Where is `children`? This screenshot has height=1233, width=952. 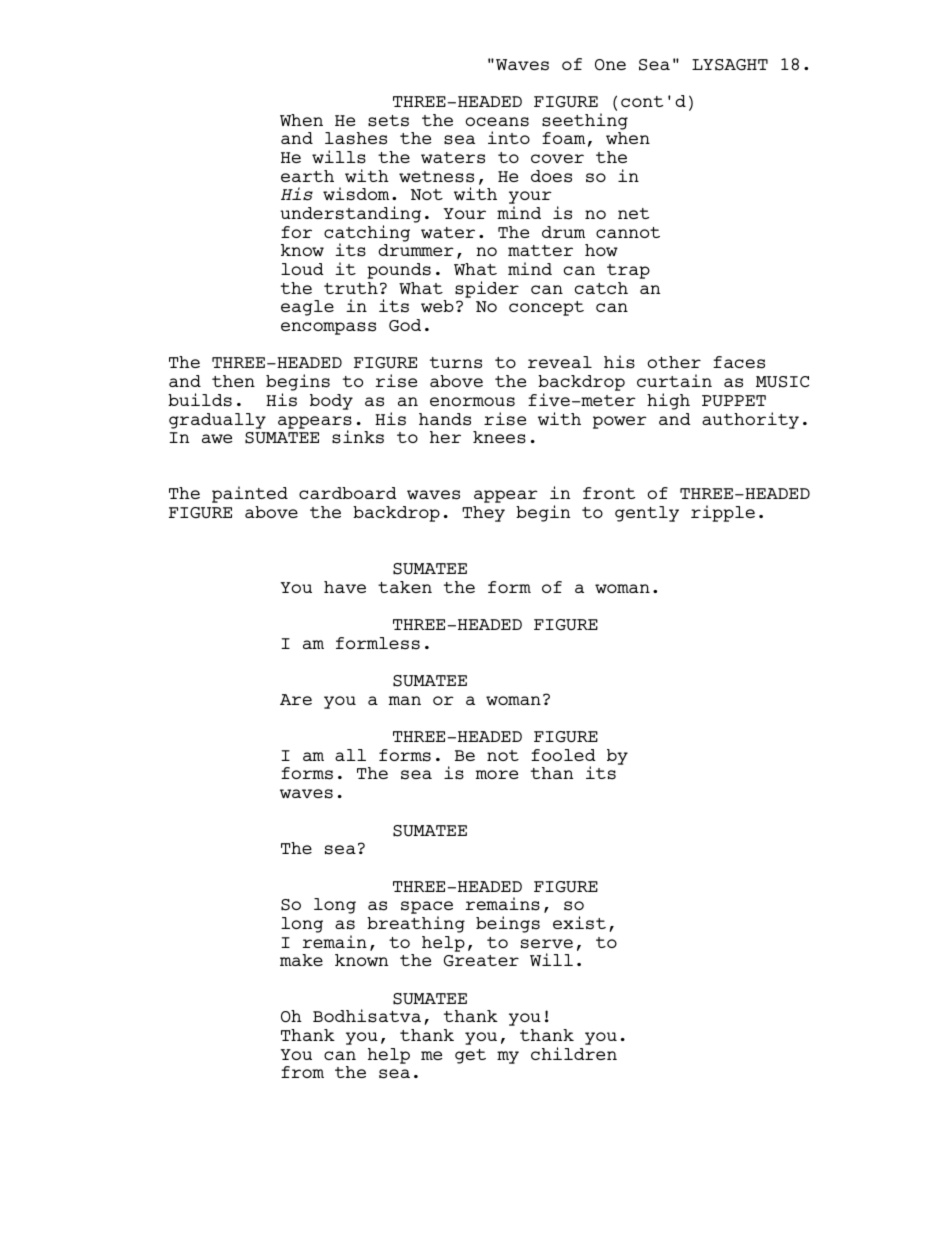
children is located at coordinates (574, 1053).
